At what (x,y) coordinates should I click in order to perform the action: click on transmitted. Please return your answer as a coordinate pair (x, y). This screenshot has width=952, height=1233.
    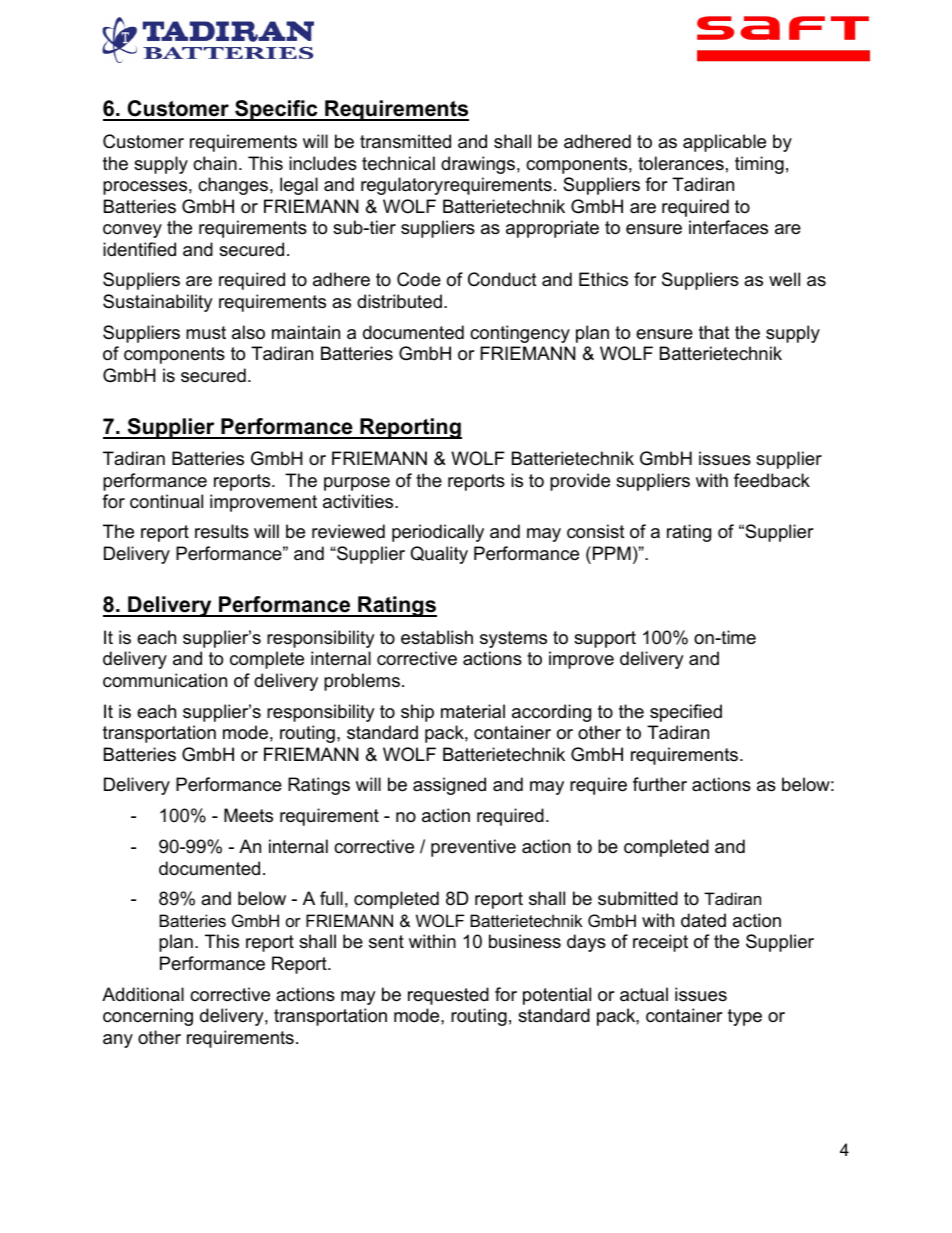
    Looking at the image, I should click on (405, 141).
